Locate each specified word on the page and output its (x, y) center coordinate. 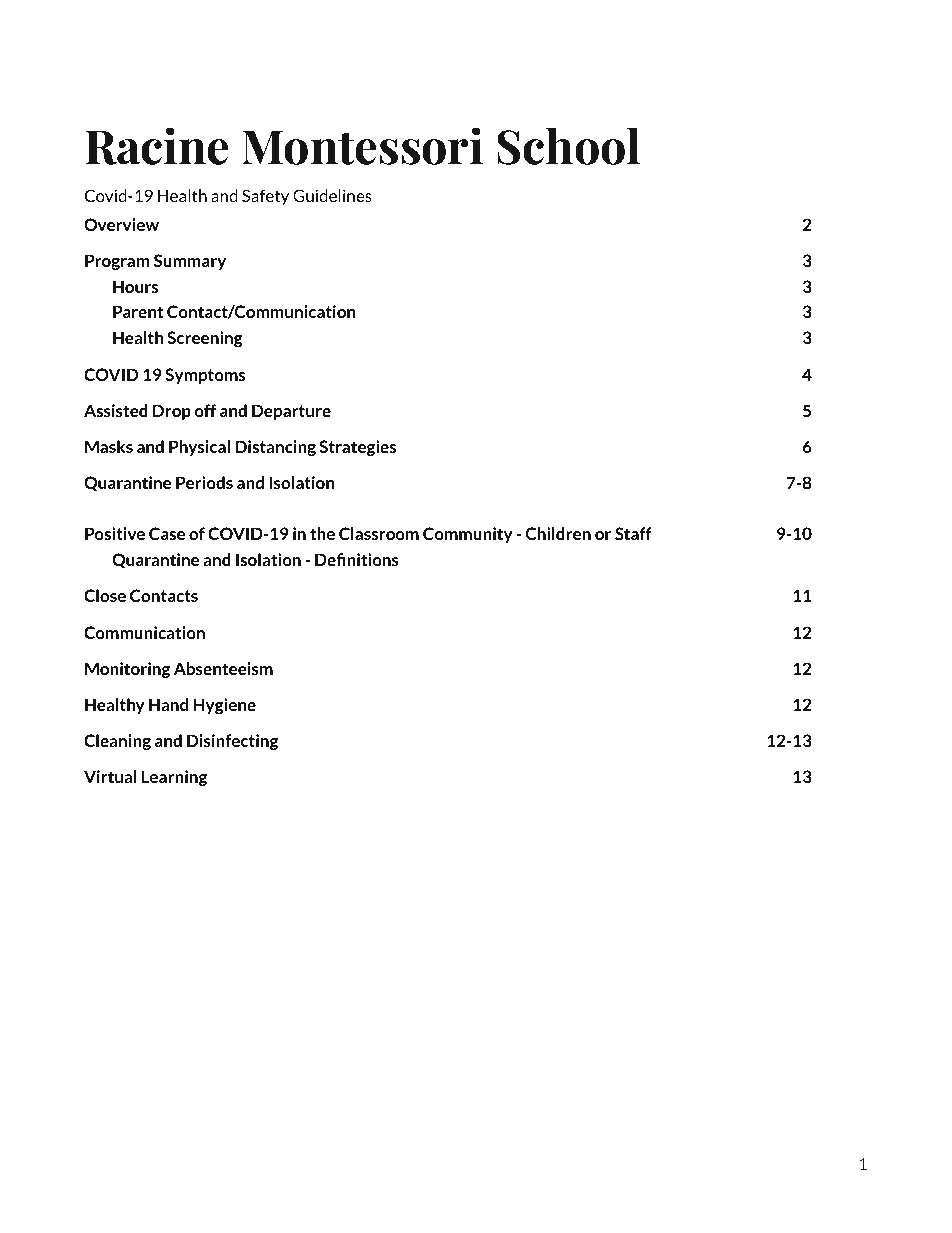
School (568, 146)
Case (167, 533)
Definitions (357, 559)
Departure (291, 412)
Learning (174, 778)
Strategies (357, 448)
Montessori (362, 146)
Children (558, 533)
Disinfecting (232, 742)
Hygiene (224, 706)
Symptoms (205, 376)
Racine (156, 146)
